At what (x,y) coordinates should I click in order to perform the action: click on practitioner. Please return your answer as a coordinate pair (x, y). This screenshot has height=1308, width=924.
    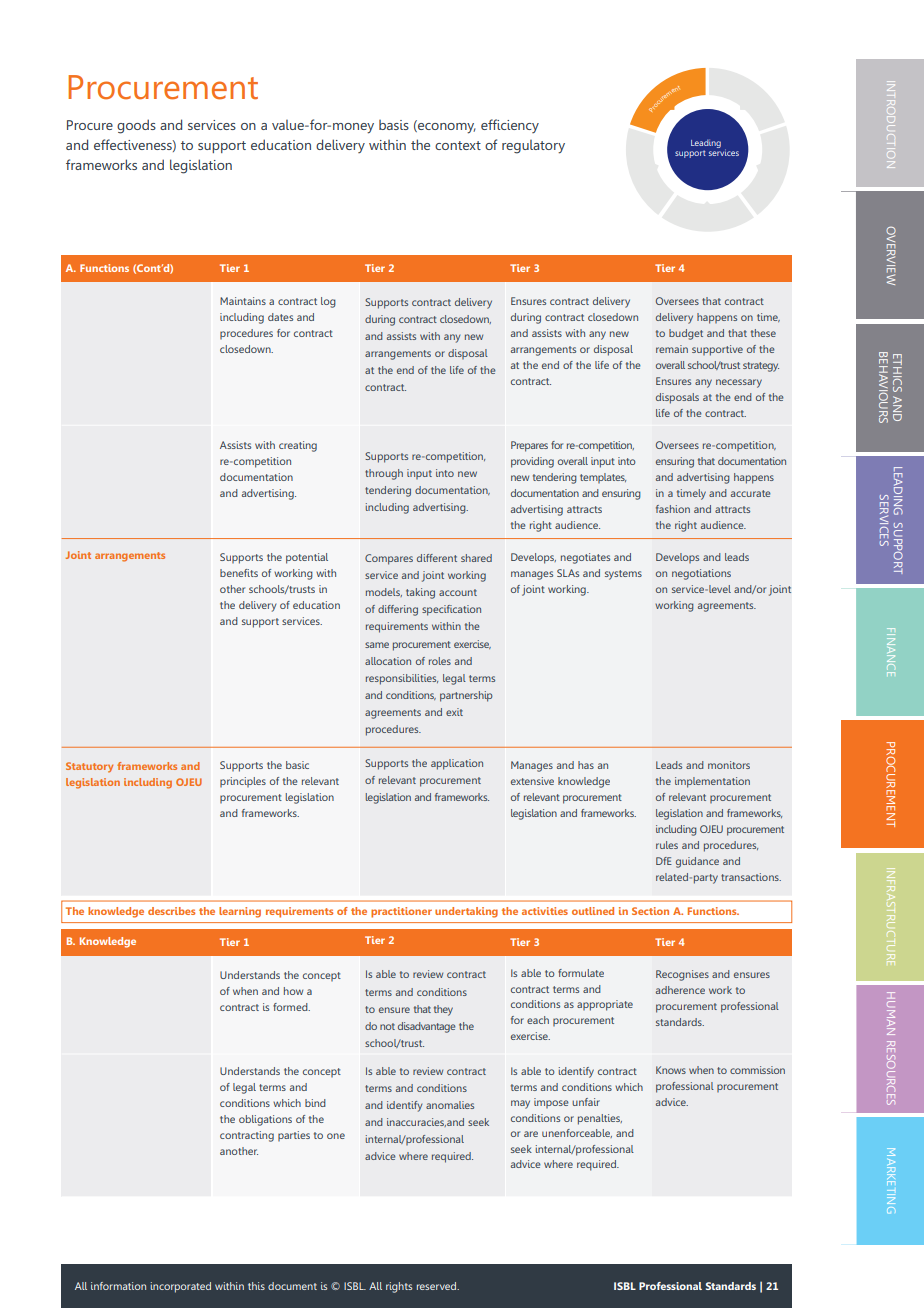
    Looking at the image, I should click on (401, 912).
